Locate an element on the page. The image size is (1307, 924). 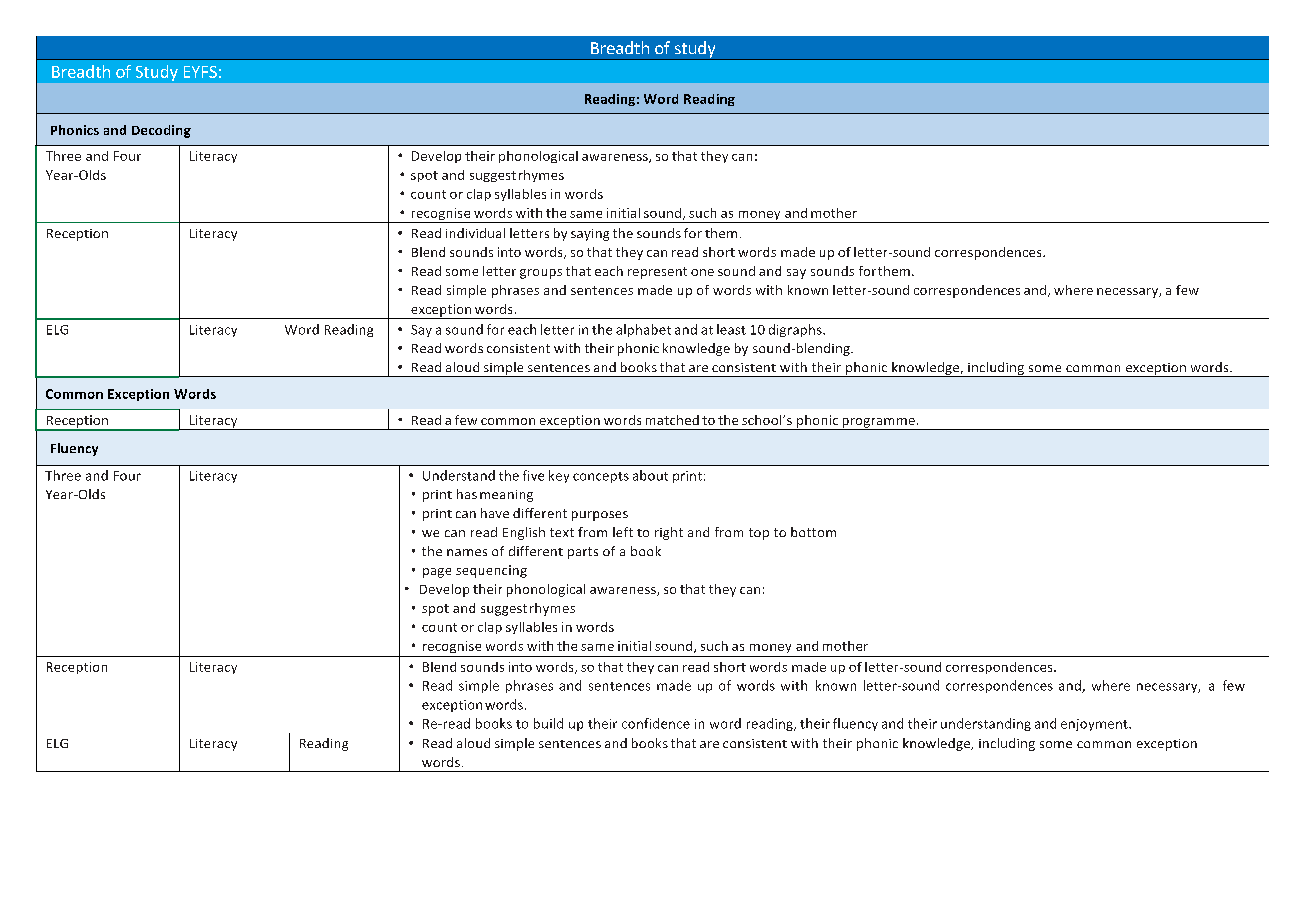
confidence is located at coordinates (656, 723).
